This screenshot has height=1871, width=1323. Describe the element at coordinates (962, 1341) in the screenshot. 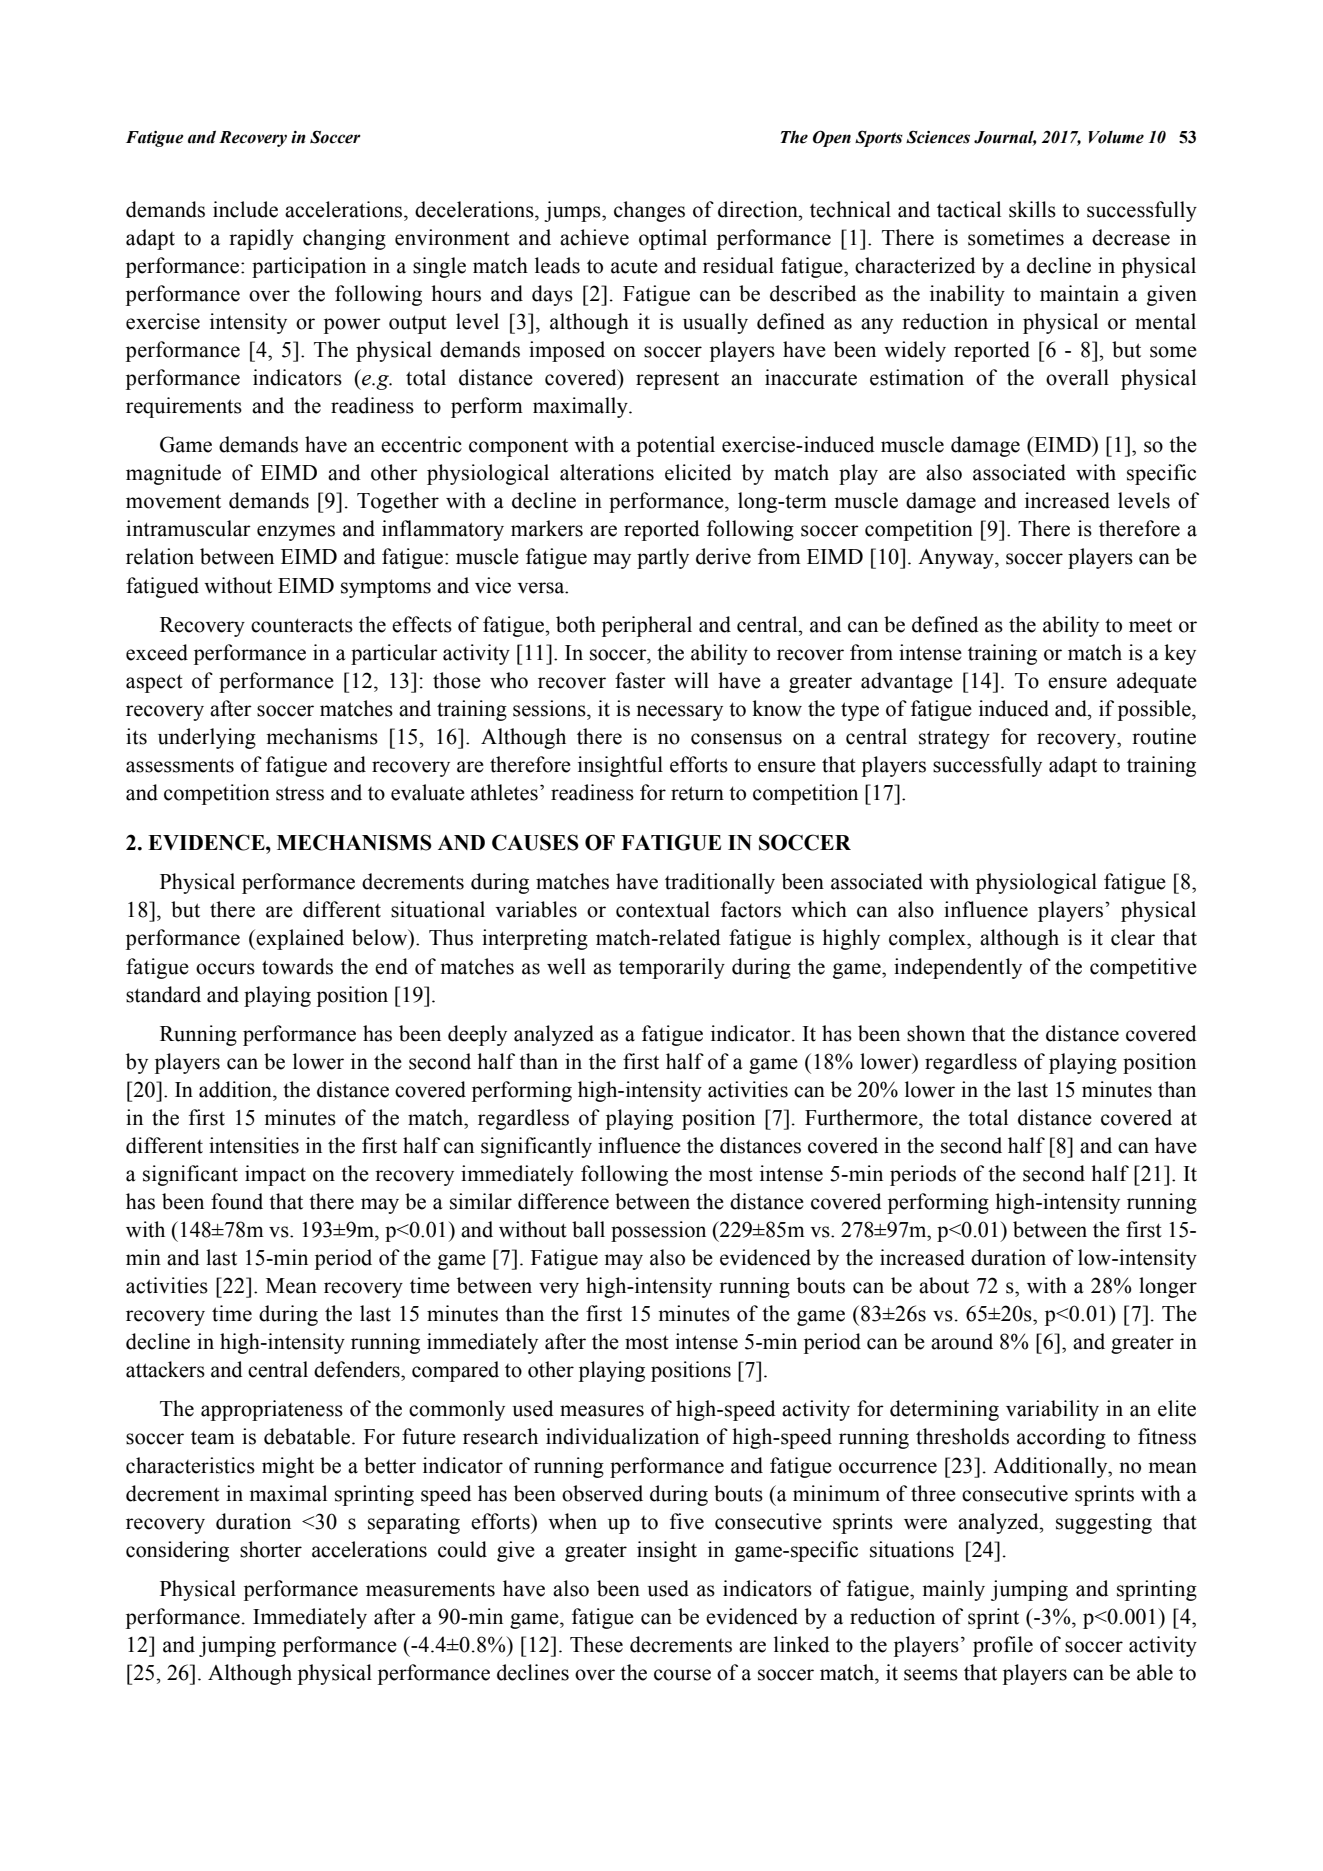

I see `around` at that location.
